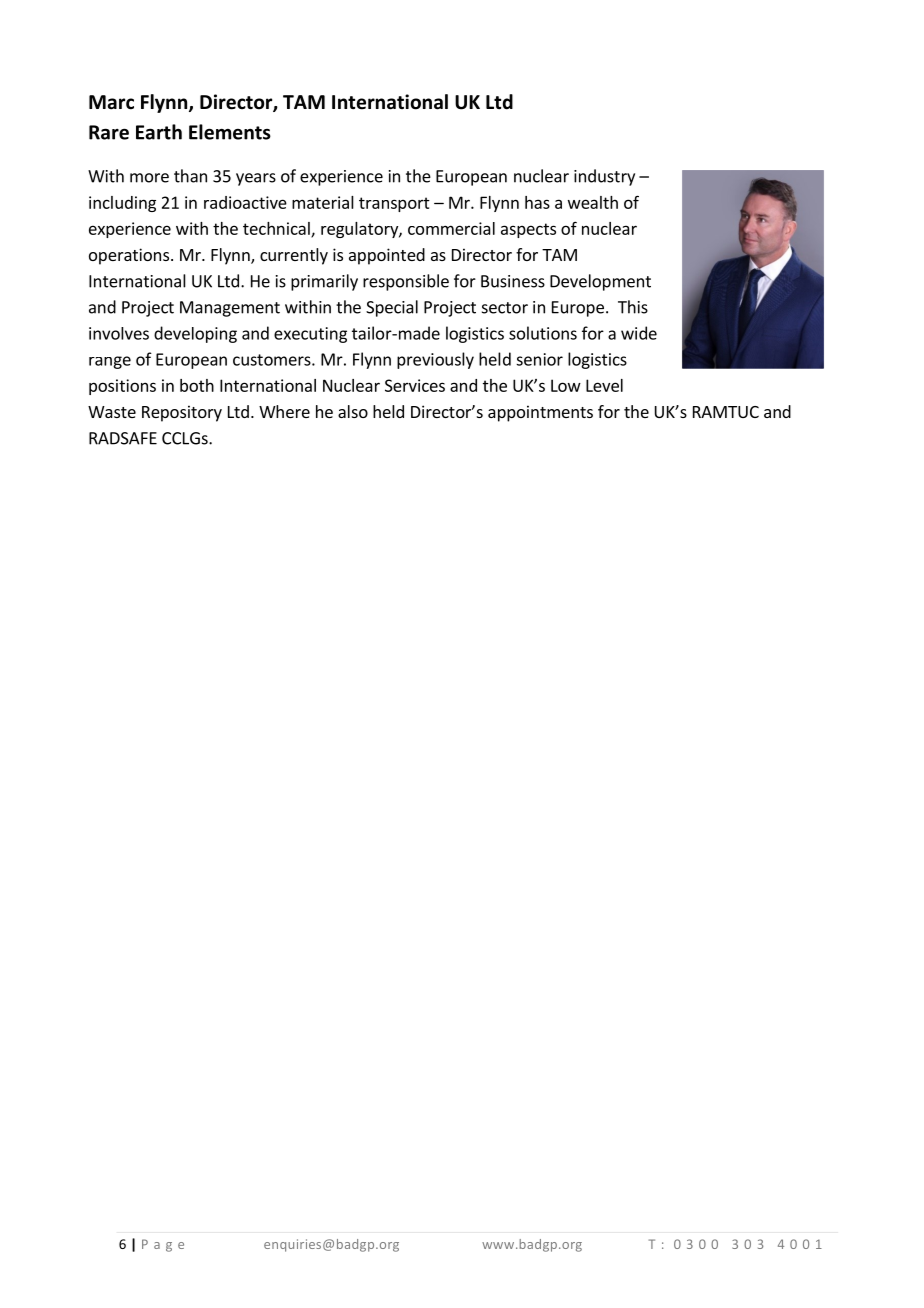  What do you see at coordinates (543, 333) in the page?
I see `solutions` at bounding box center [543, 333].
